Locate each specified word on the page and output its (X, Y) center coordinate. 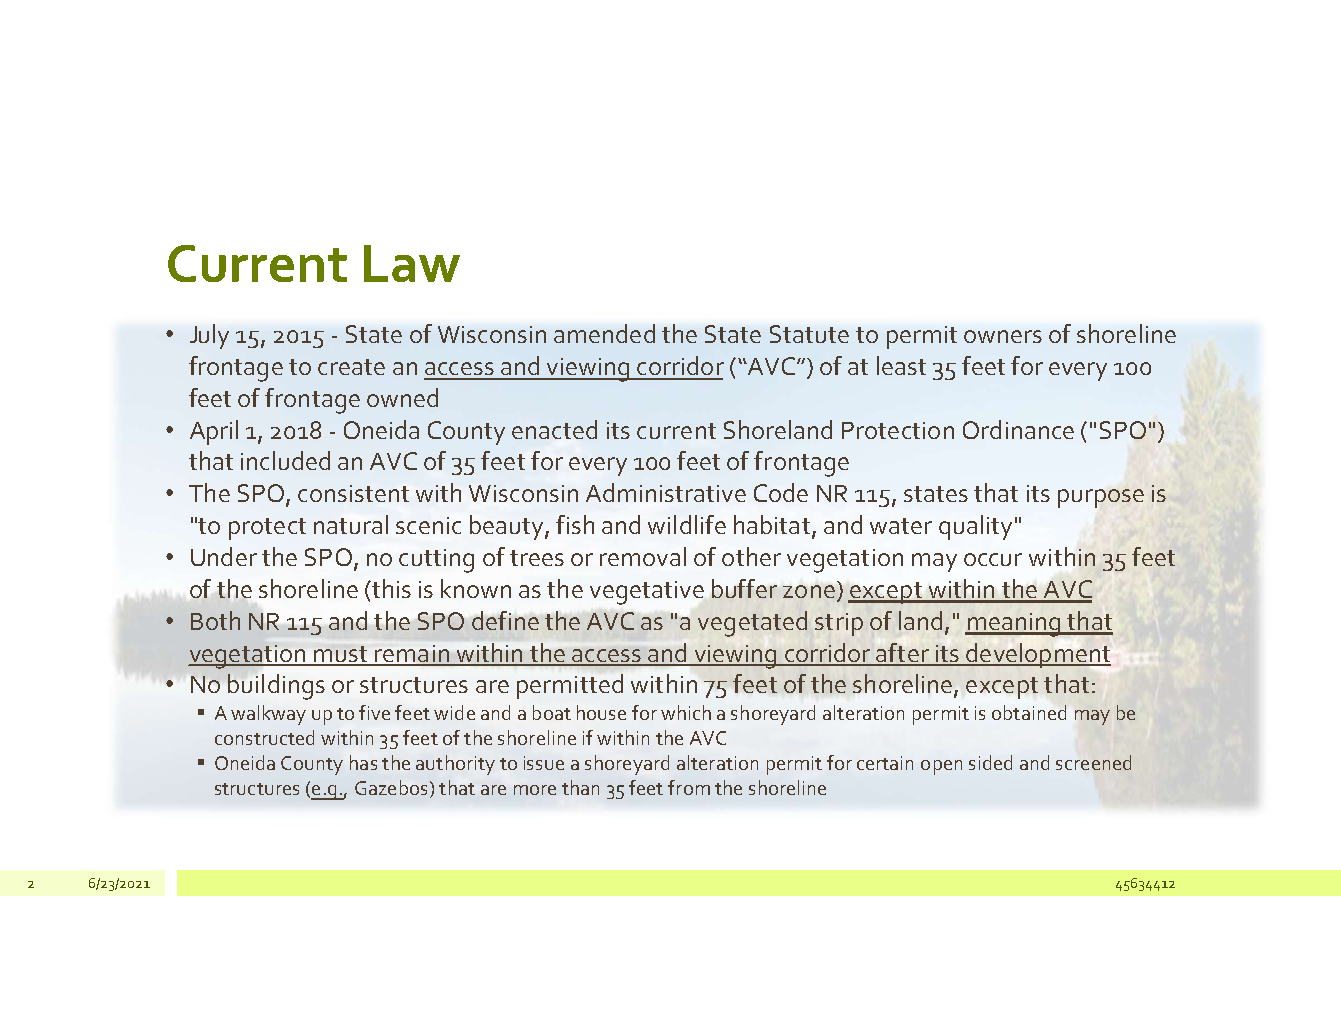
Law (412, 263)
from (689, 787)
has (363, 762)
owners (1003, 336)
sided (990, 762)
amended (604, 333)
